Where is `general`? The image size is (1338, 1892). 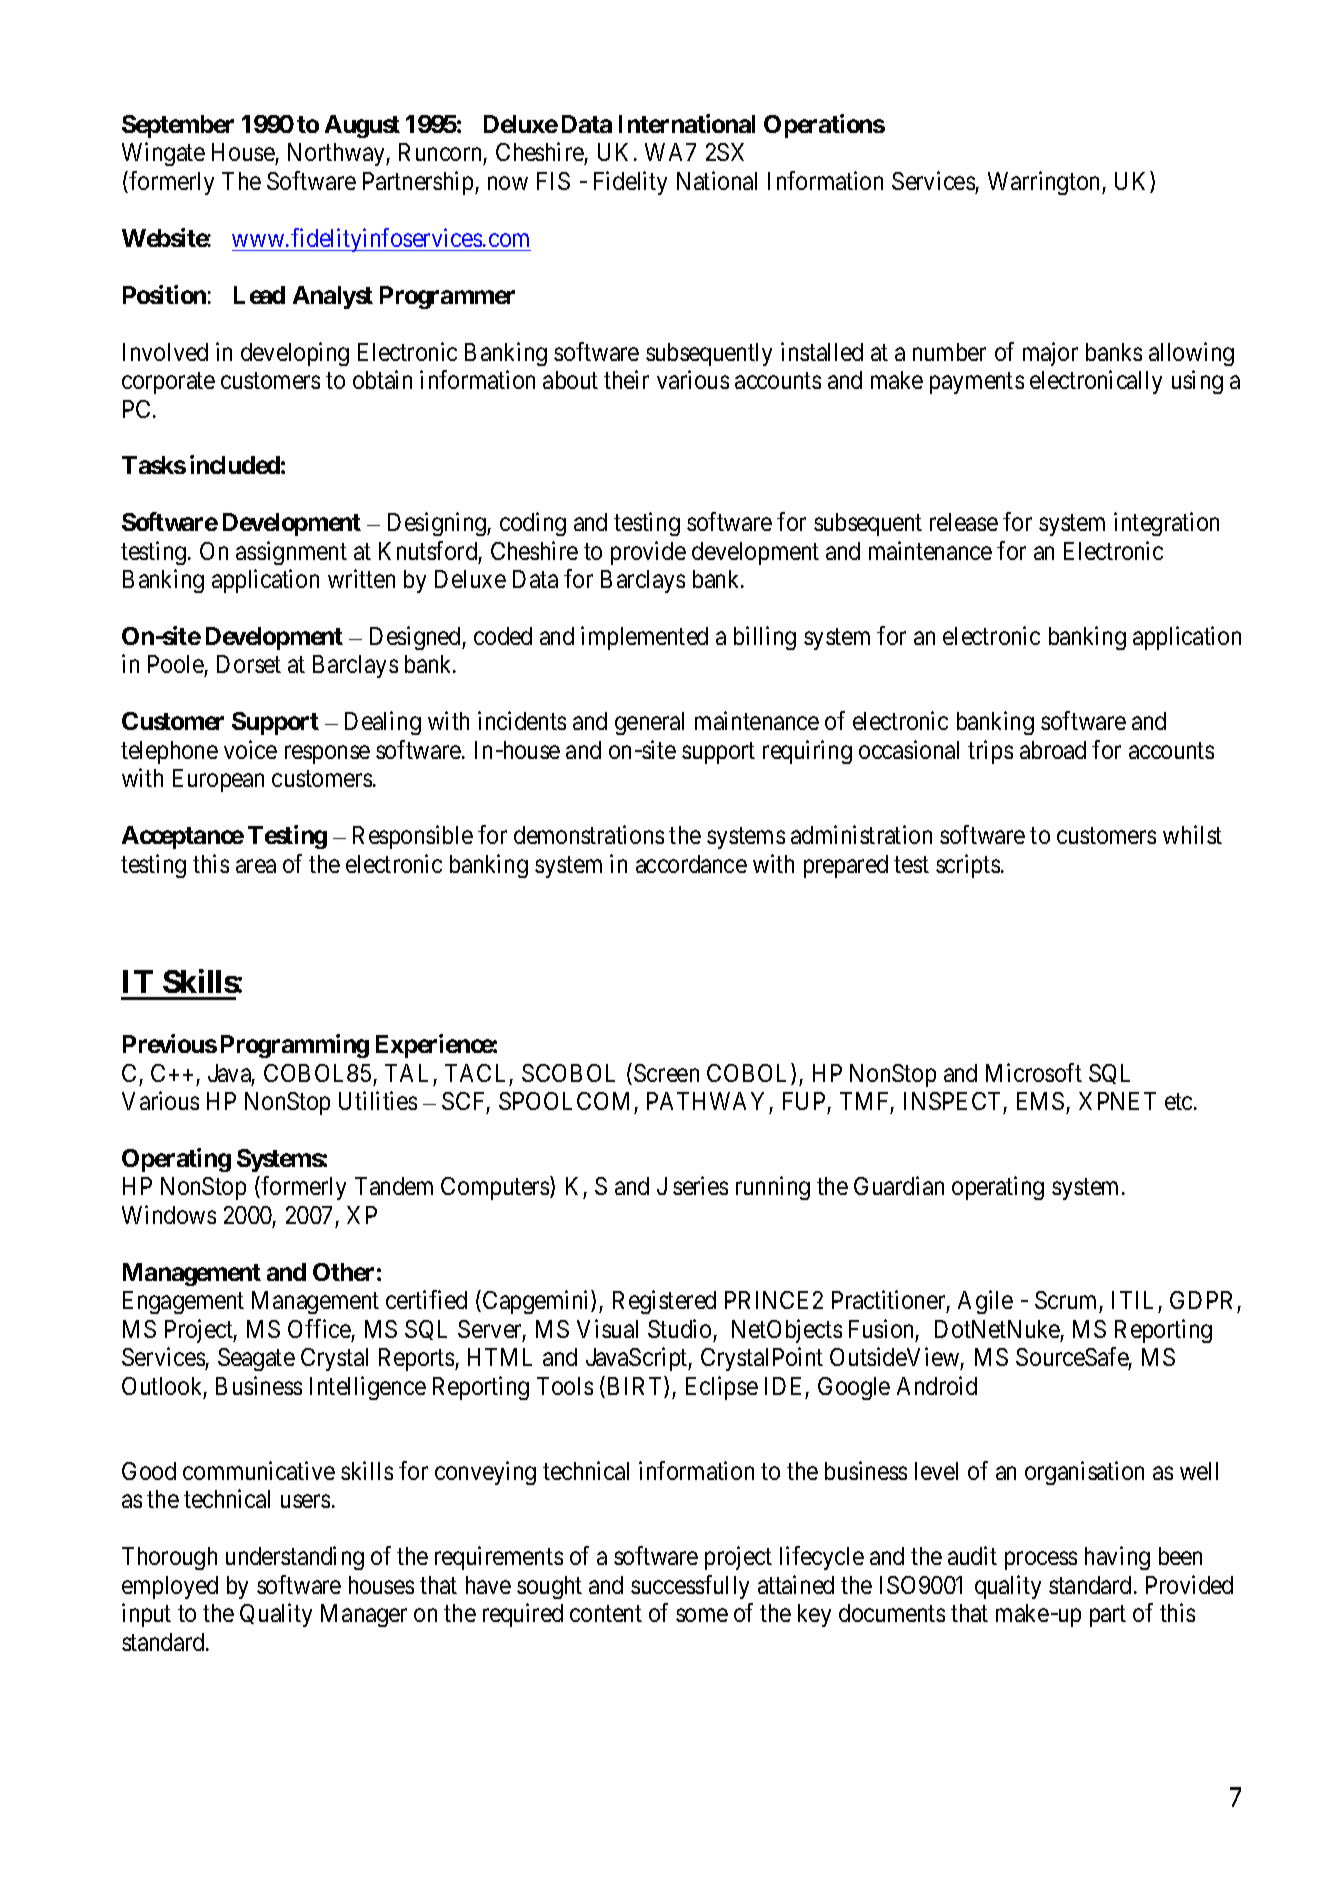
general is located at coordinates (649, 723).
